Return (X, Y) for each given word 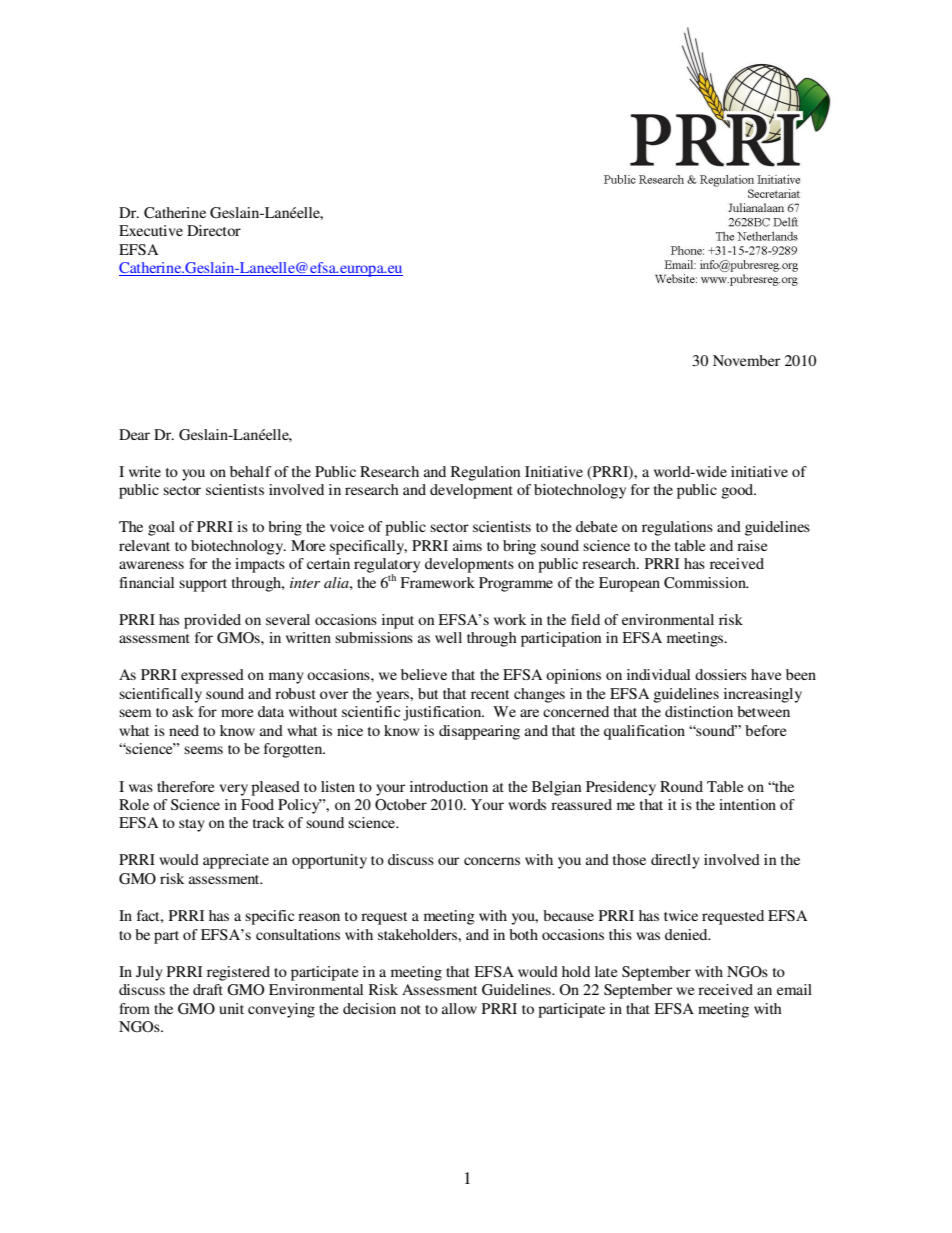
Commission (706, 583)
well (448, 637)
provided (212, 621)
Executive (151, 230)
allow (459, 1008)
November (746, 360)
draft (208, 989)
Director (214, 230)
